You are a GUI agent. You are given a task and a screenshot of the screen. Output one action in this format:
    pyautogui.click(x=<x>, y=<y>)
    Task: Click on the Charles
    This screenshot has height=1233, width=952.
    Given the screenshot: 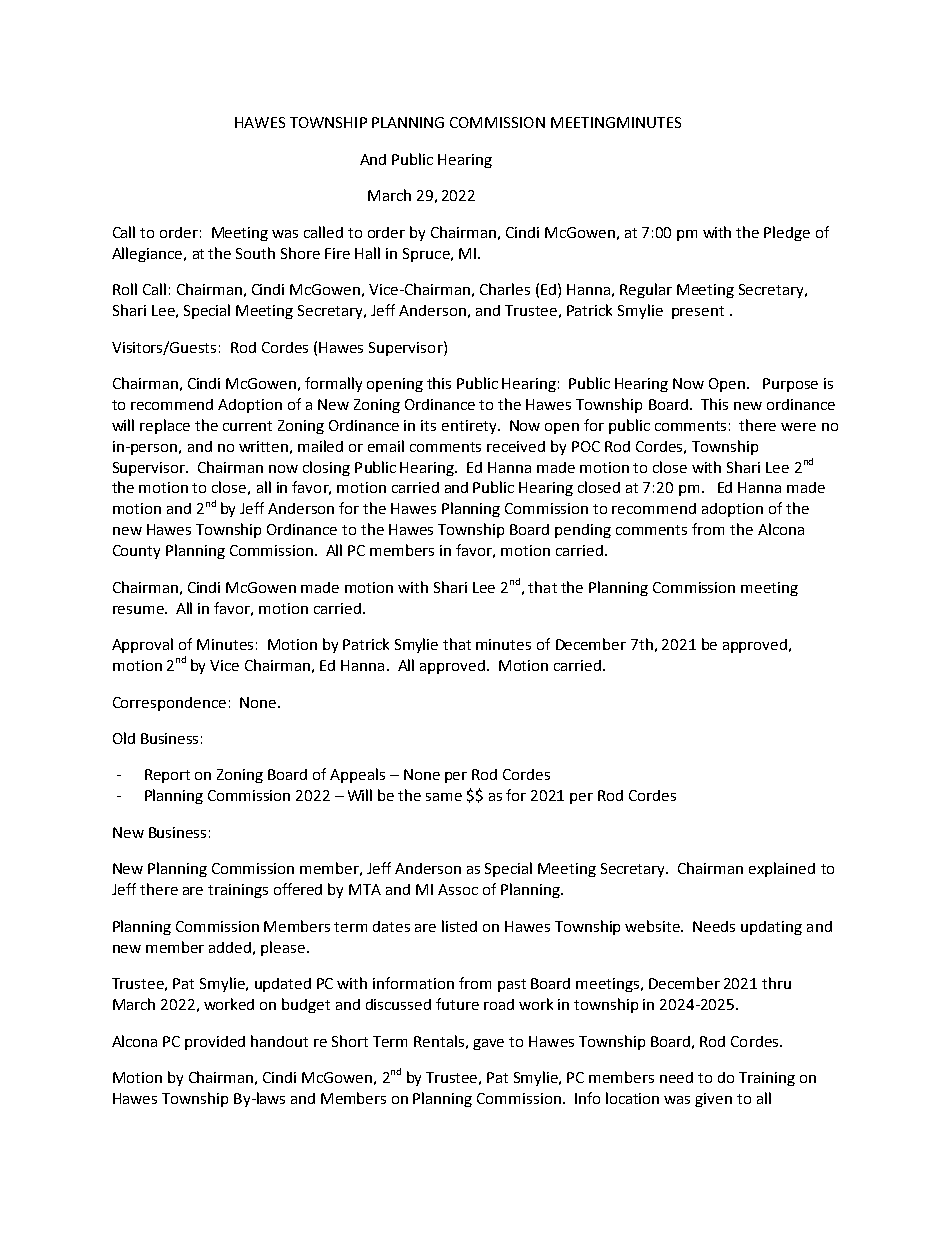 What is the action you would take?
    pyautogui.click(x=505, y=289)
